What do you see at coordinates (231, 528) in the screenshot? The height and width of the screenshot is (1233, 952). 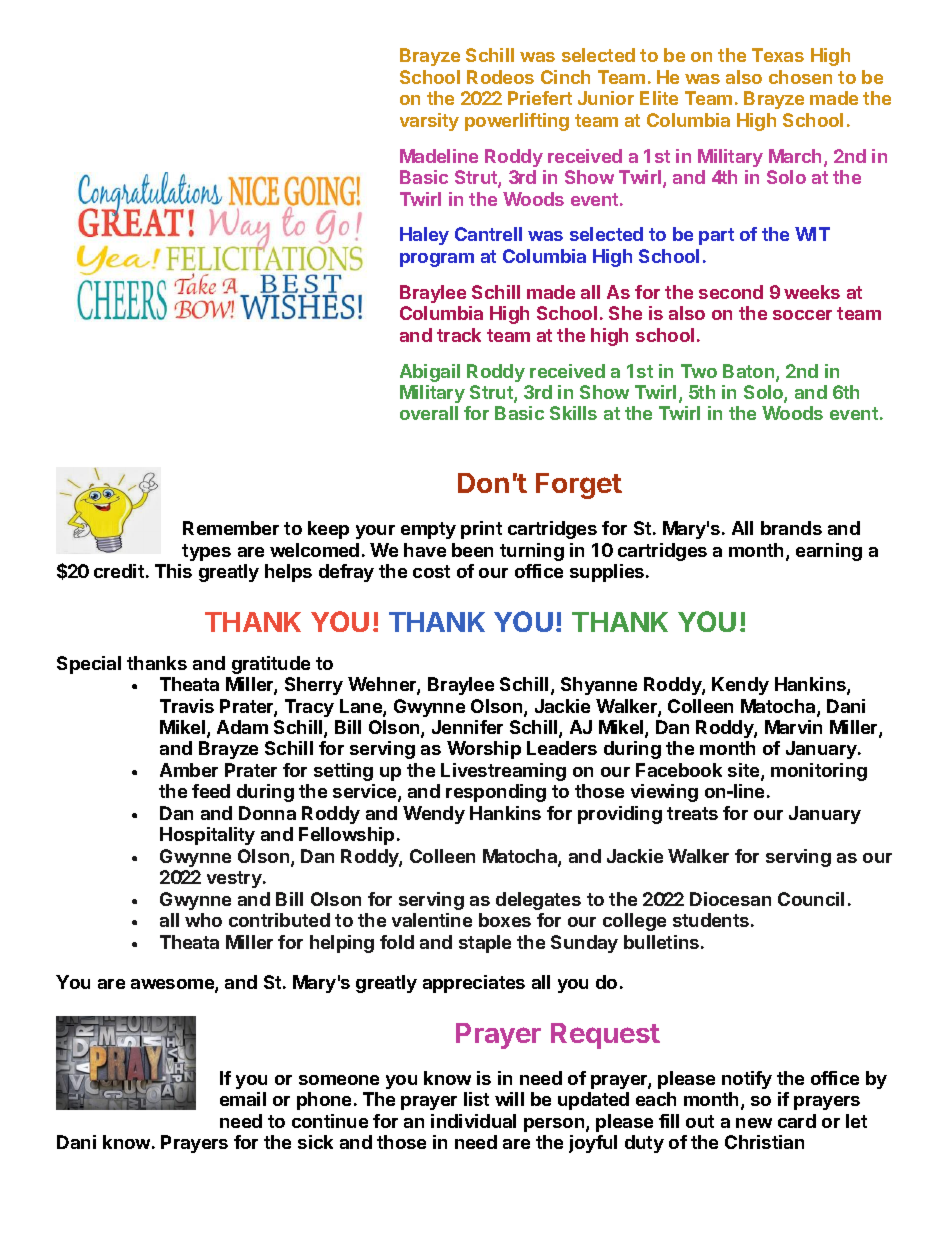 I see `Remember` at bounding box center [231, 528].
